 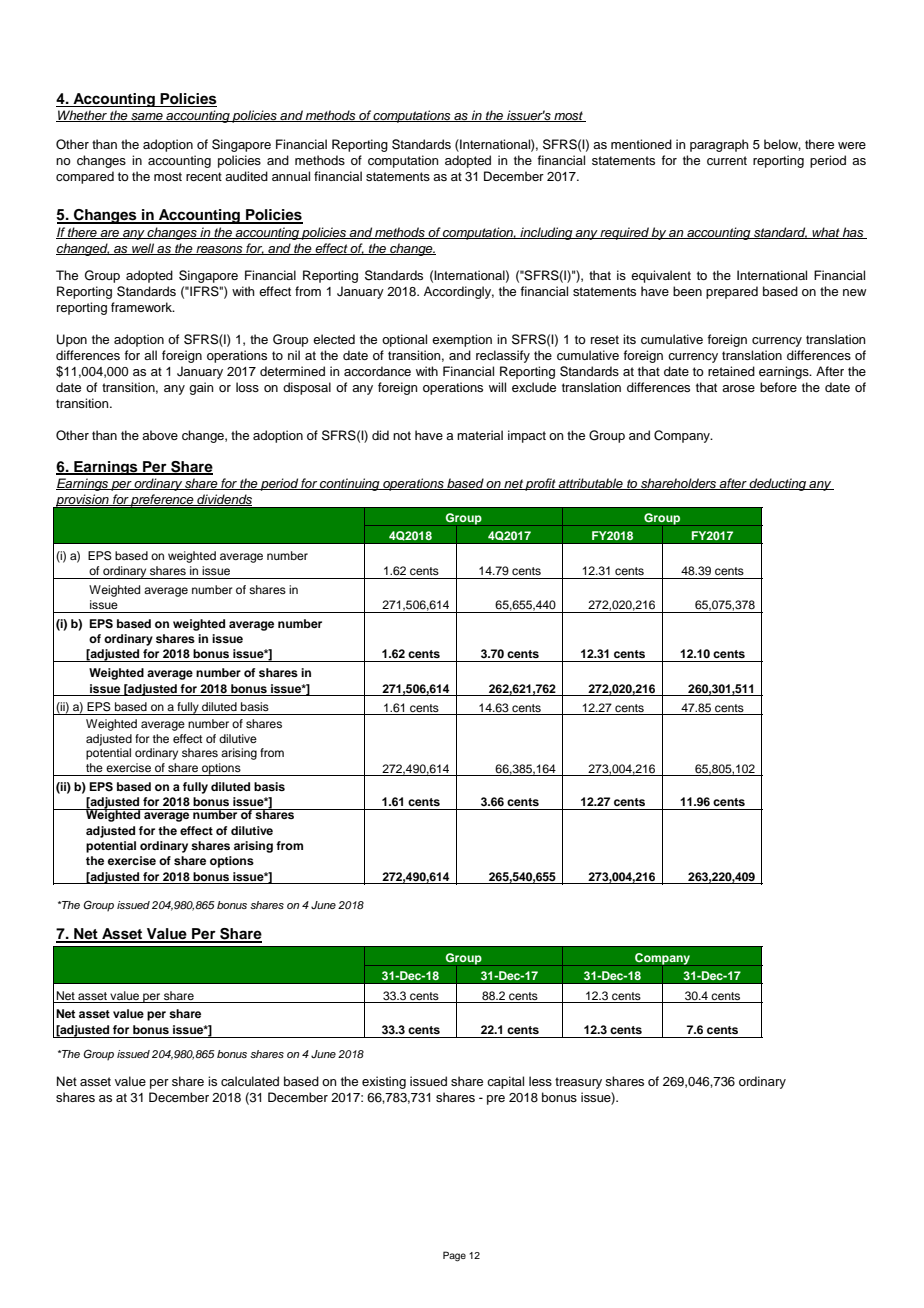 What do you see at coordinates (147, 117) in the screenshot?
I see `same` at bounding box center [147, 117].
